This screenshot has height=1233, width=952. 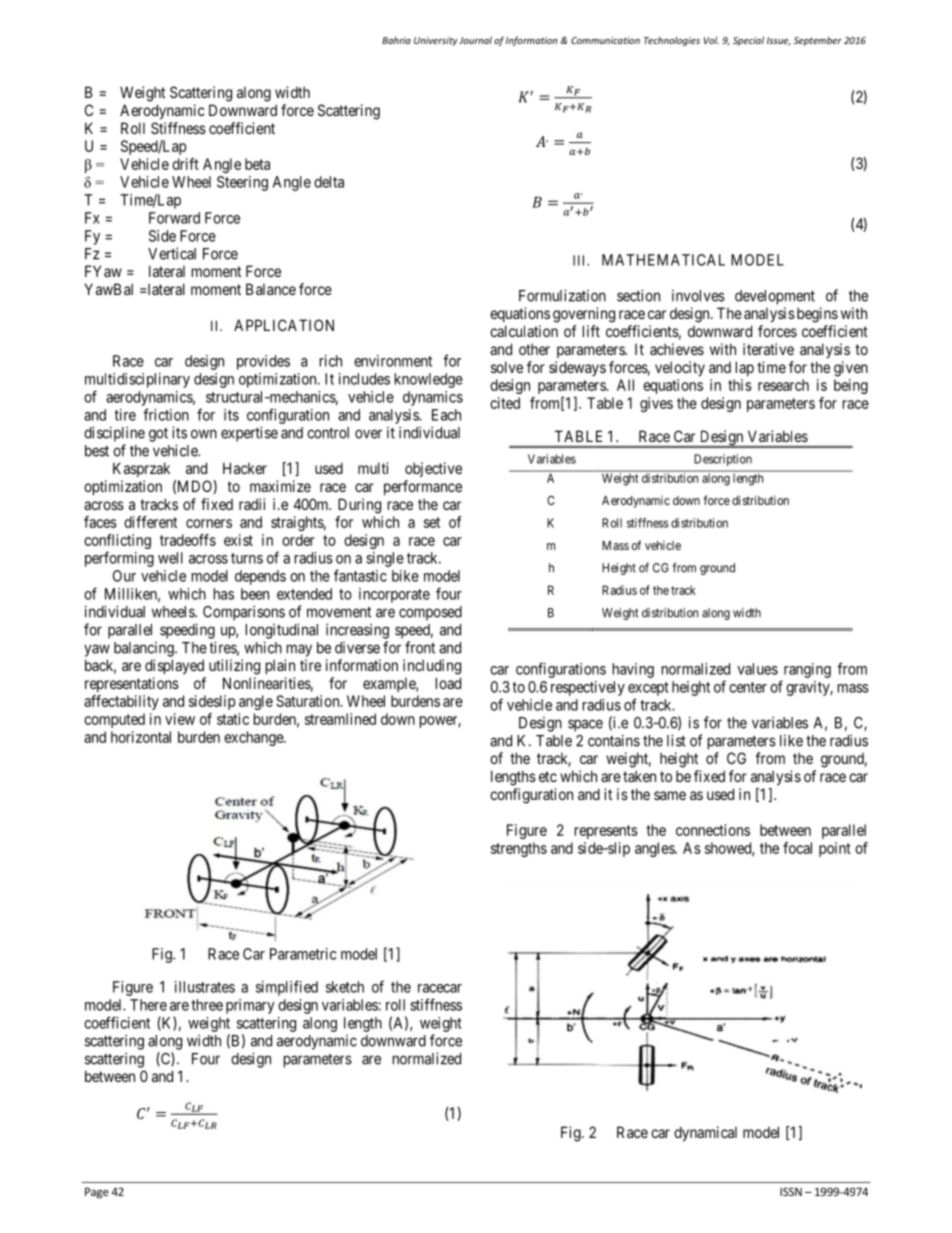 What do you see at coordinates (430, 613) in the screenshot?
I see `composed` at bounding box center [430, 613].
